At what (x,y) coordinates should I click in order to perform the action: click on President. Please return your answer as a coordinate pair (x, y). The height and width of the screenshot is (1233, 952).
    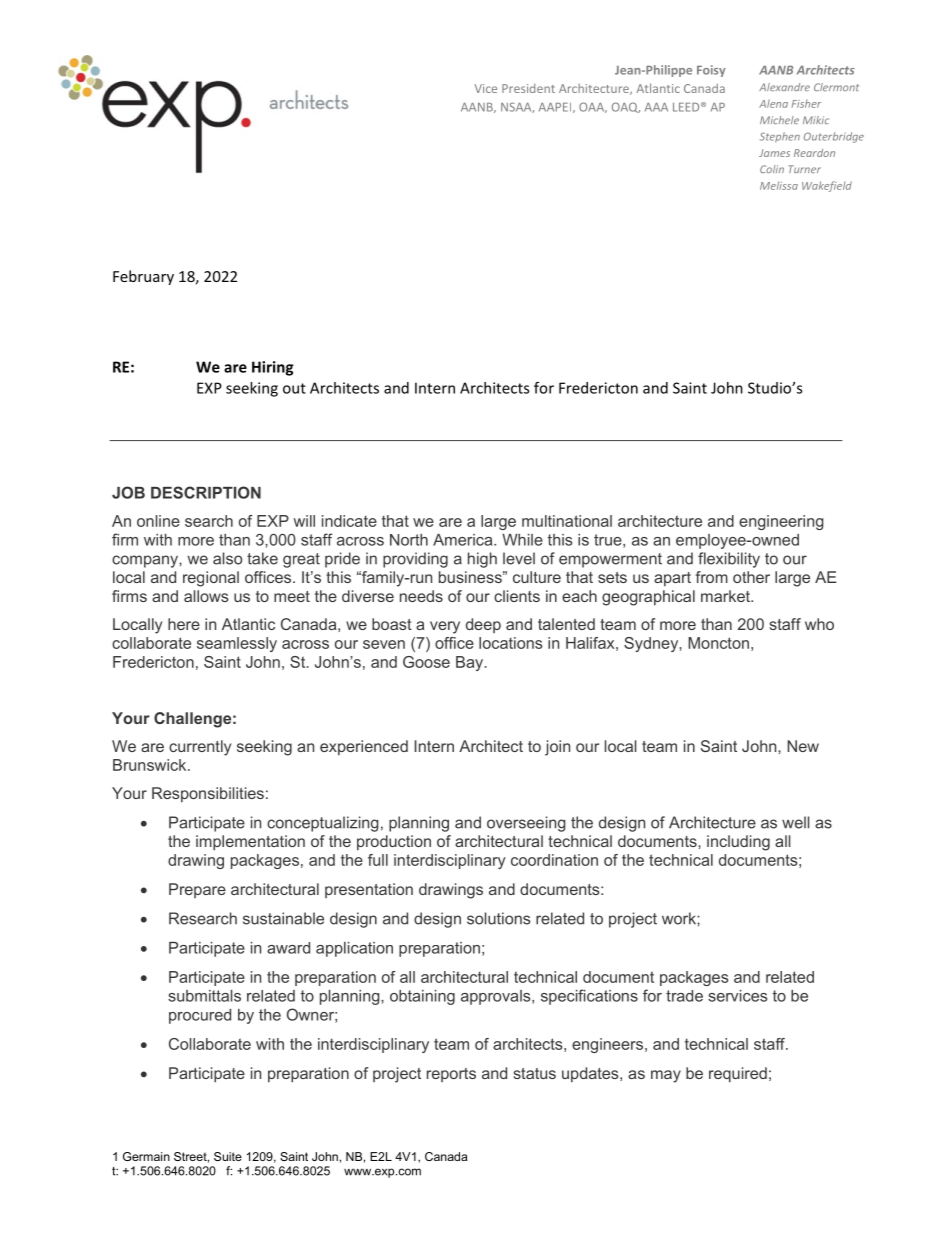
    Looking at the image, I should click on (528, 88).
